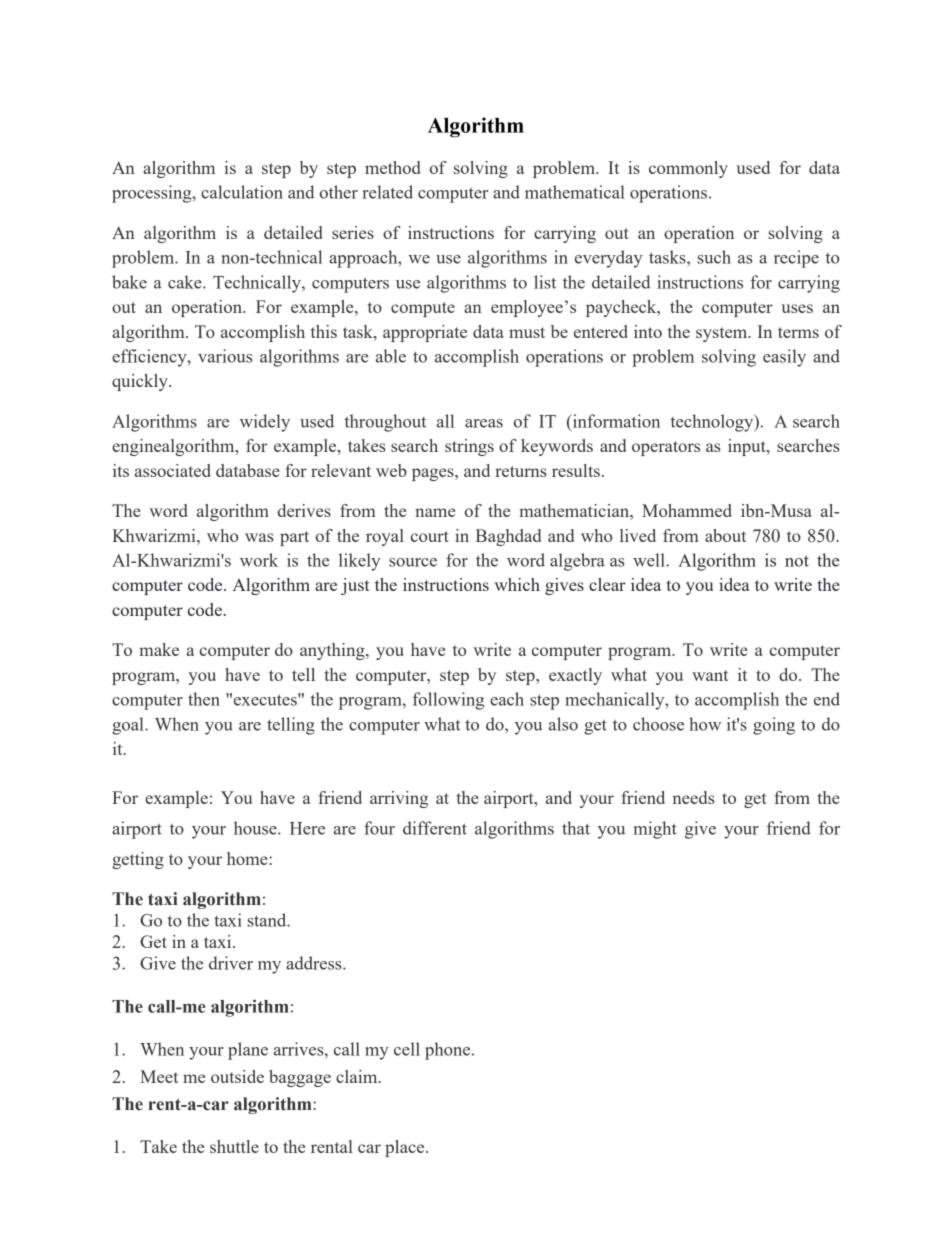  Describe the element at coordinates (406, 1148) in the screenshot. I see `place` at that location.
